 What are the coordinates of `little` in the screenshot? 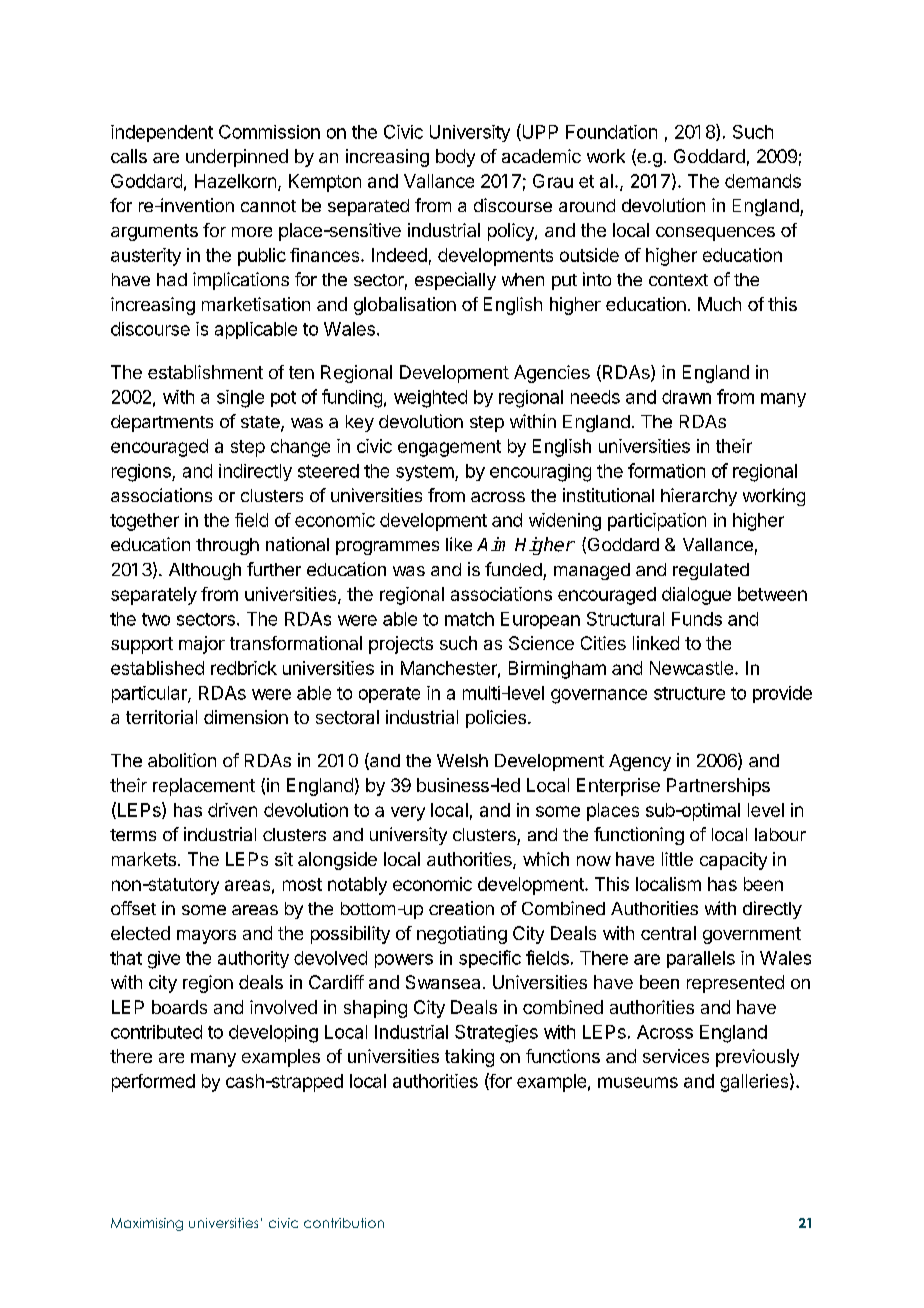 It's located at (677, 859).
